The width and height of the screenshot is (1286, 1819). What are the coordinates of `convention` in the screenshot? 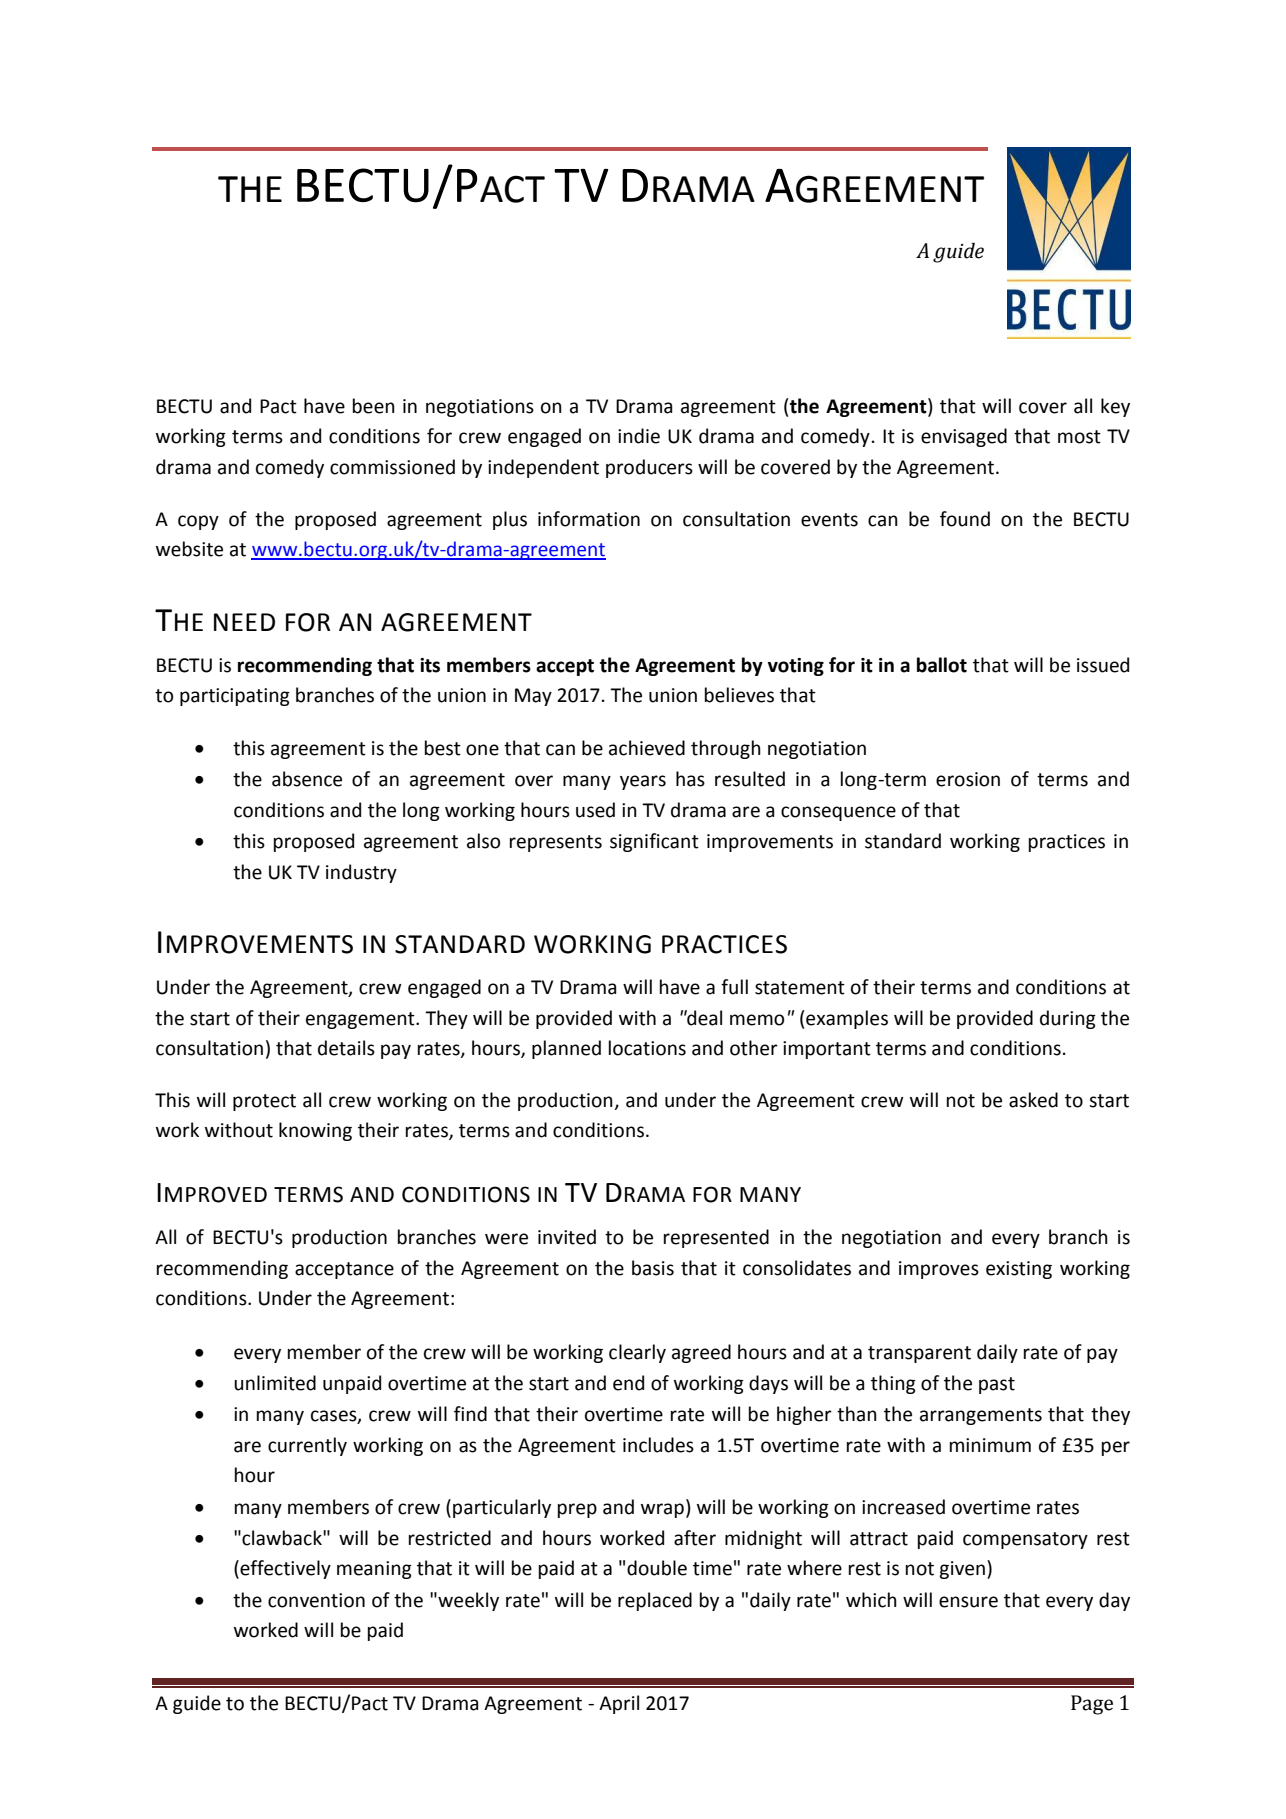 It's located at (316, 1600).
